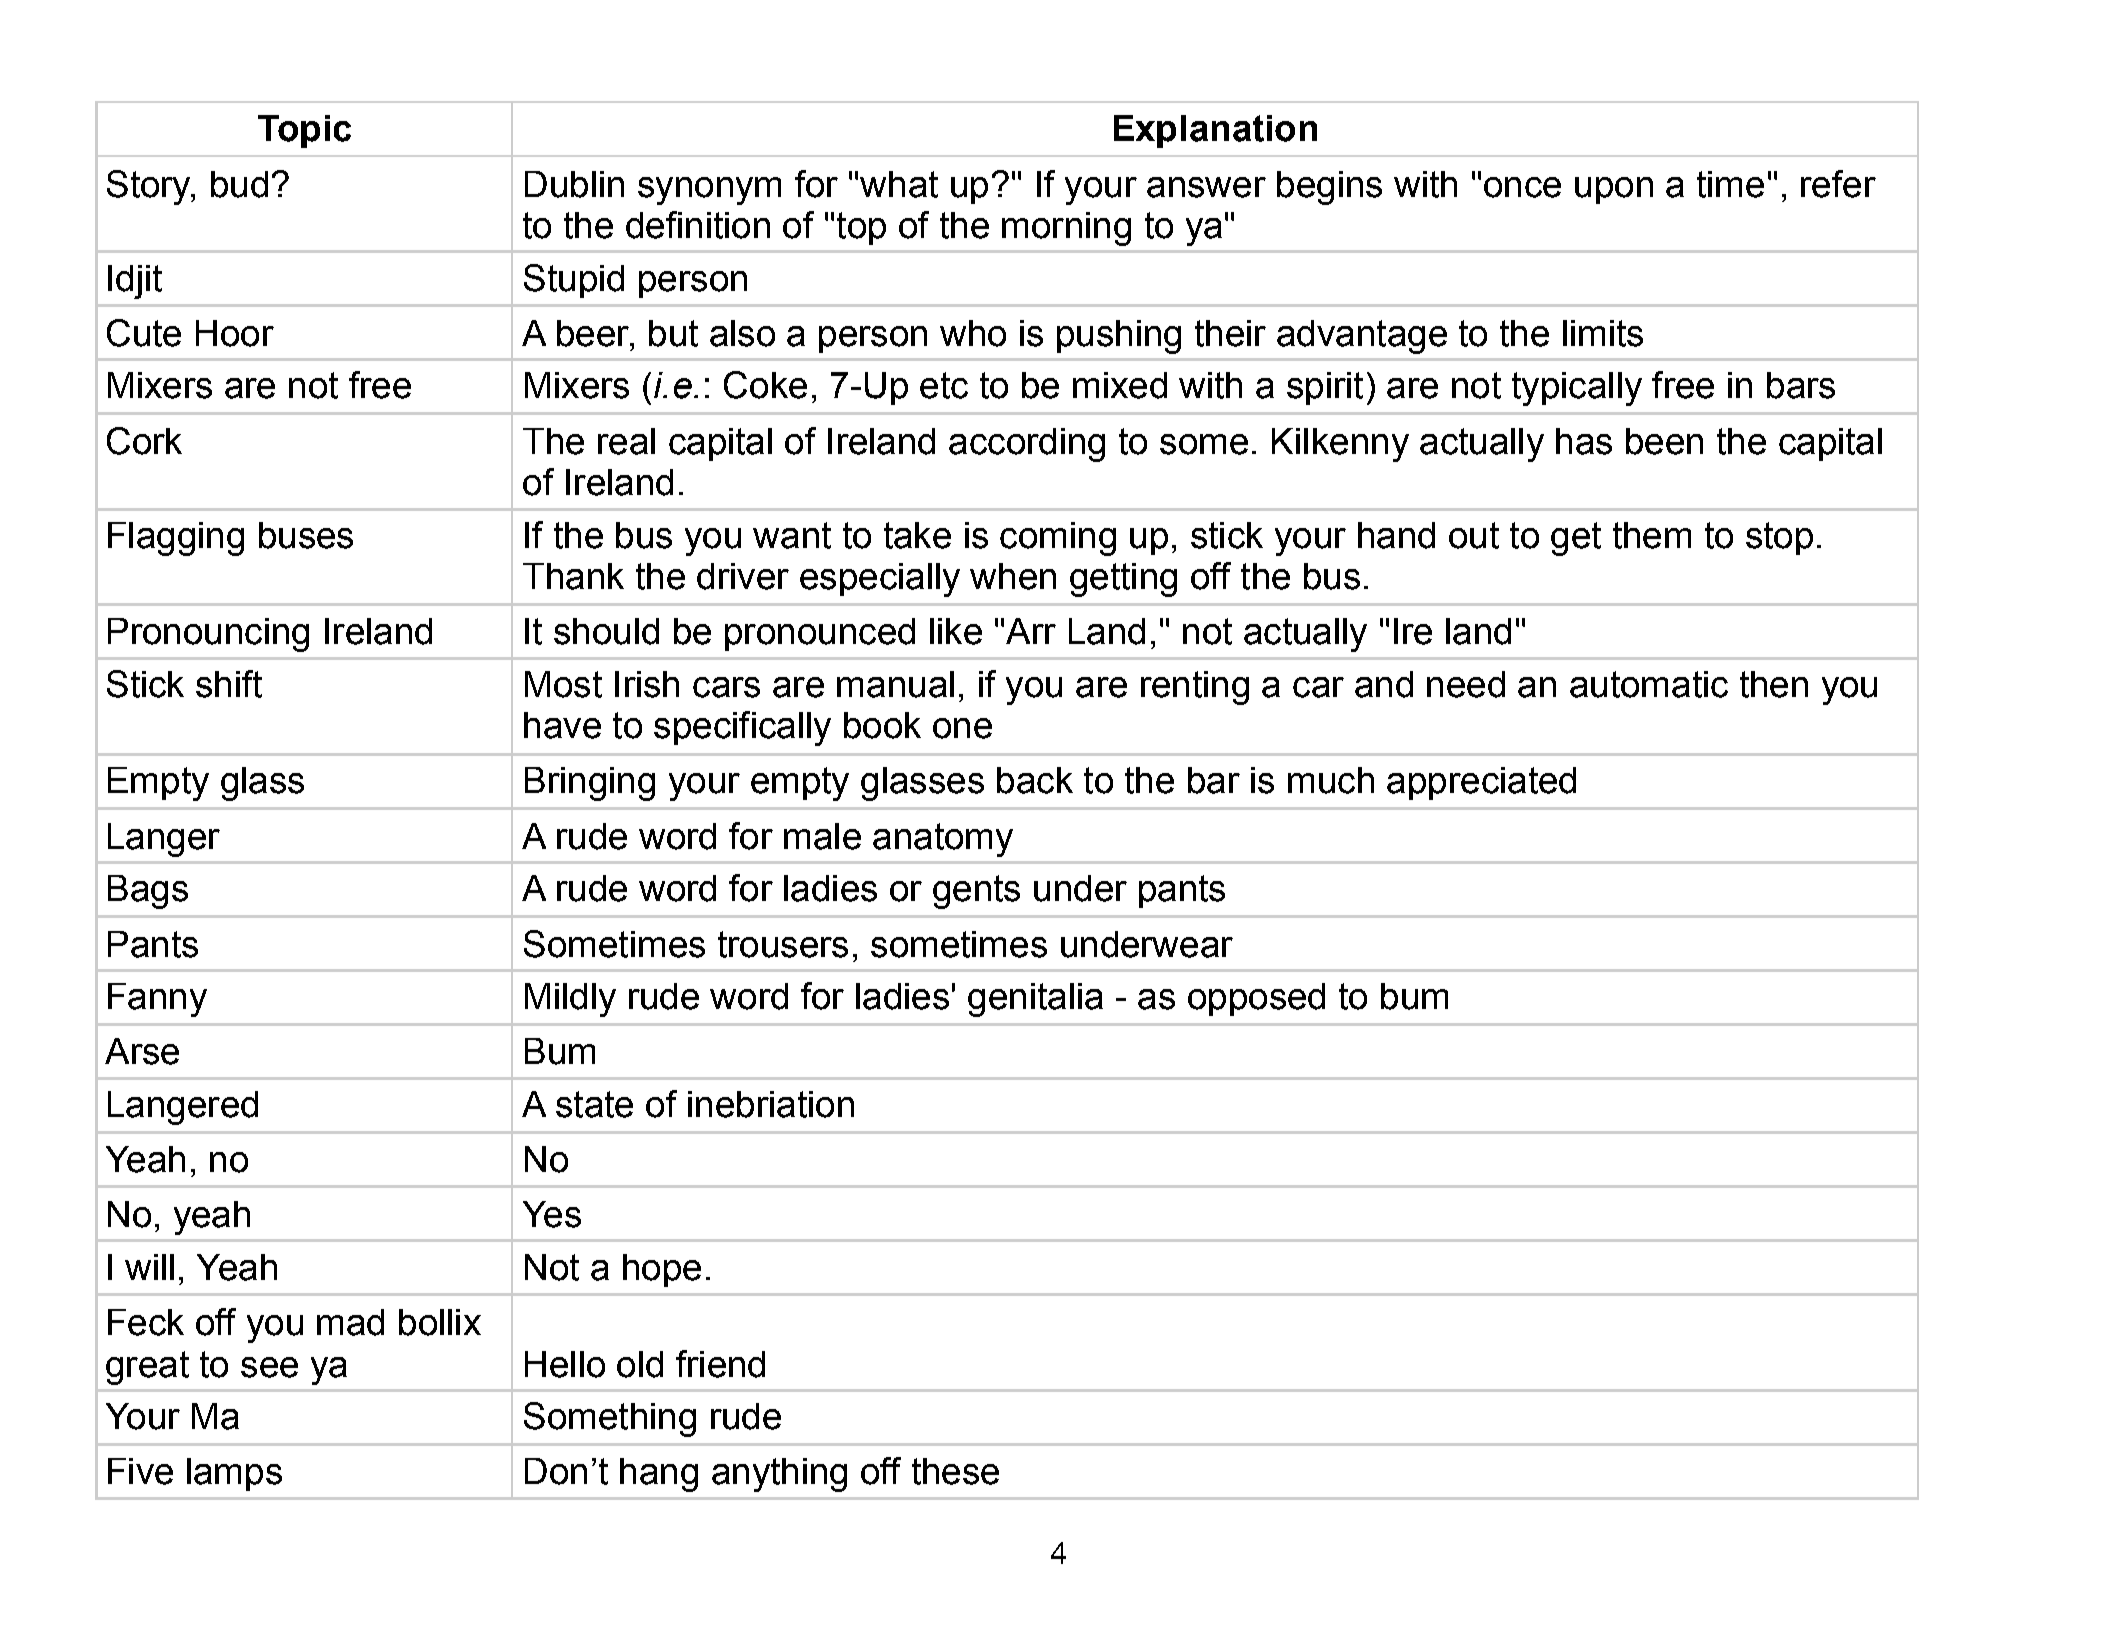  What do you see at coordinates (1614, 190) in the image?
I see `upon` at bounding box center [1614, 190].
